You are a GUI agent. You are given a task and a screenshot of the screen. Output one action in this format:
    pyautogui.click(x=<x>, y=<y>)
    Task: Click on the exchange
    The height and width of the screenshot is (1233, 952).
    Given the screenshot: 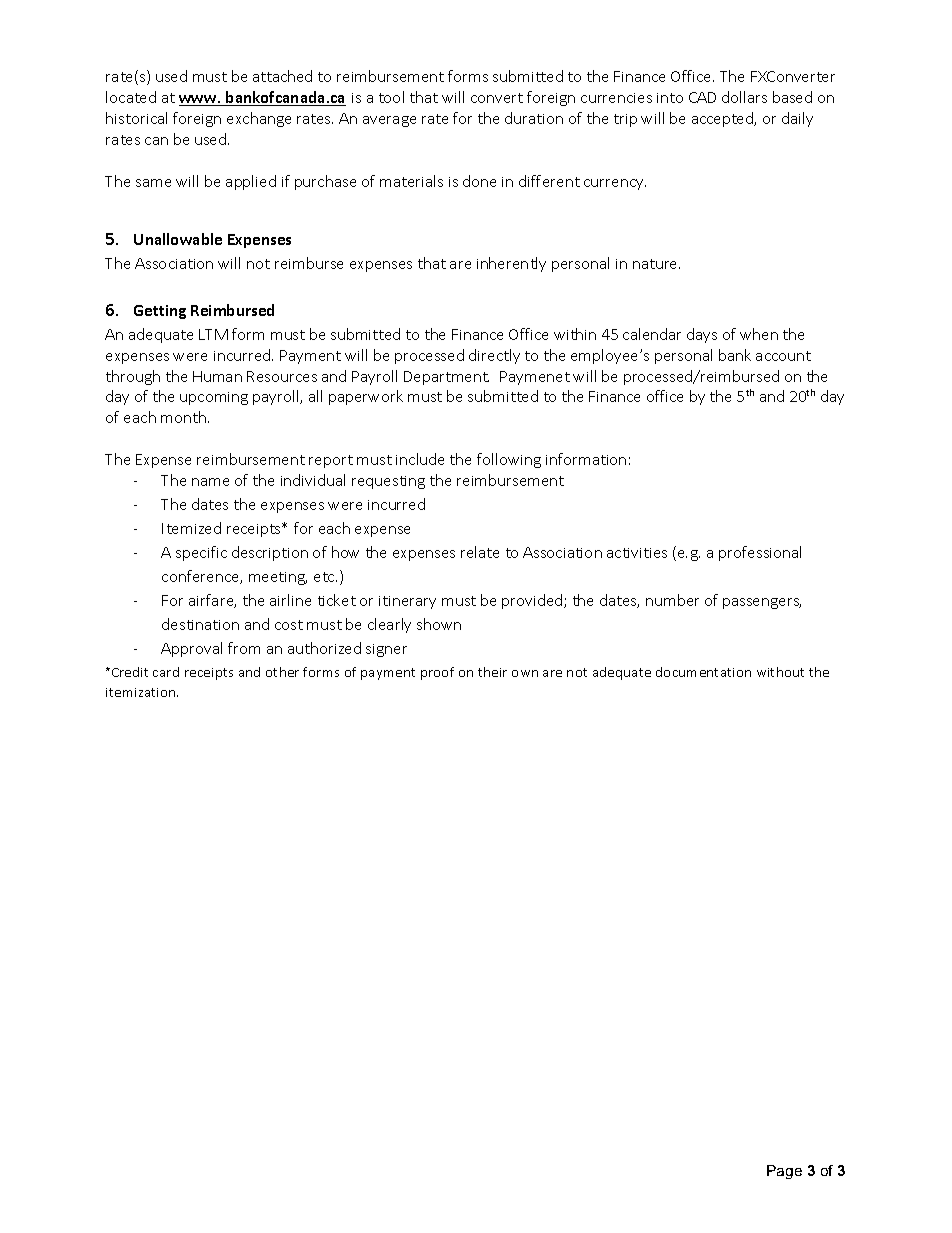 What is the action you would take?
    pyautogui.click(x=259, y=119)
